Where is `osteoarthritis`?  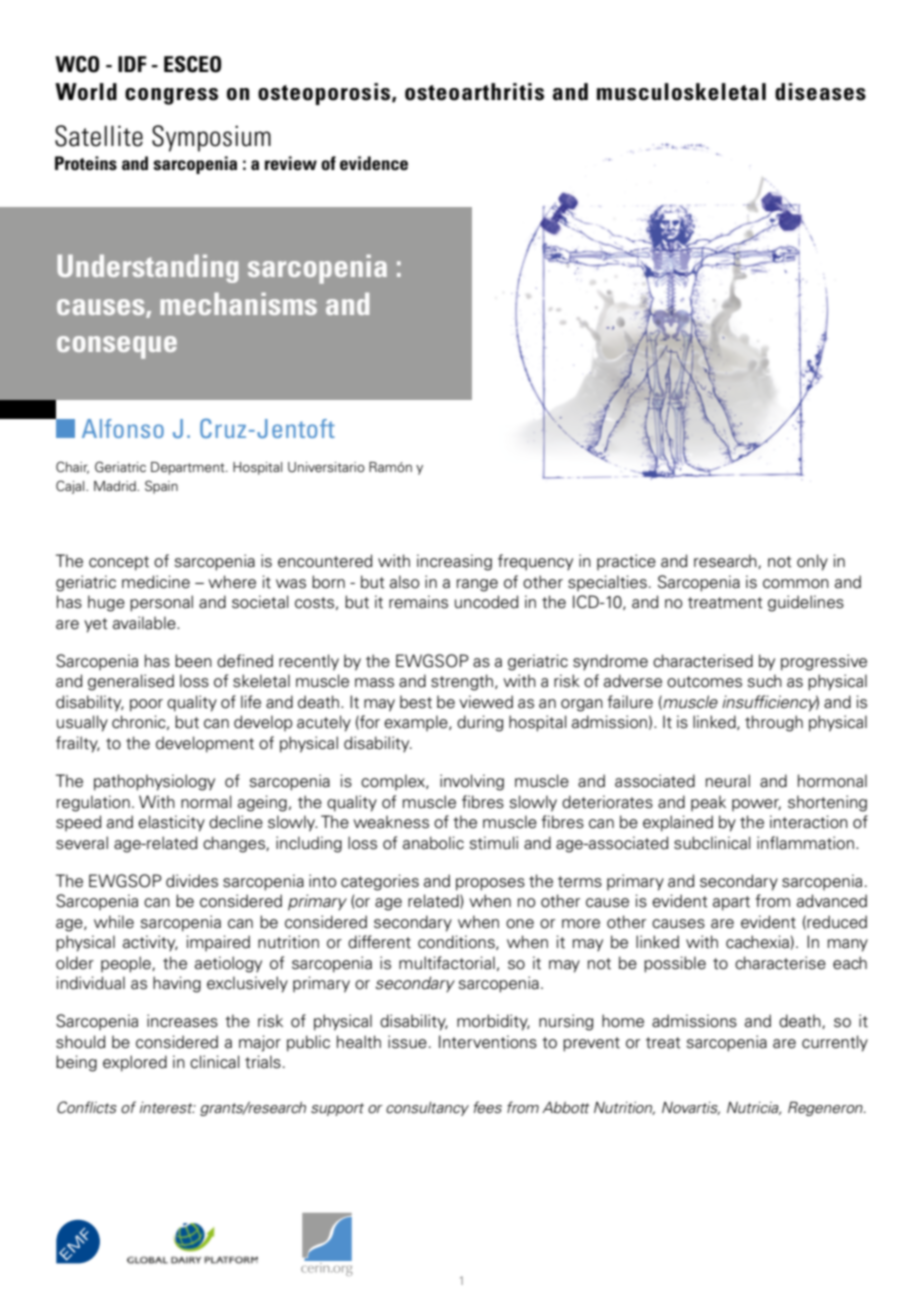
osteoarthritis is located at coordinates (474, 92).
